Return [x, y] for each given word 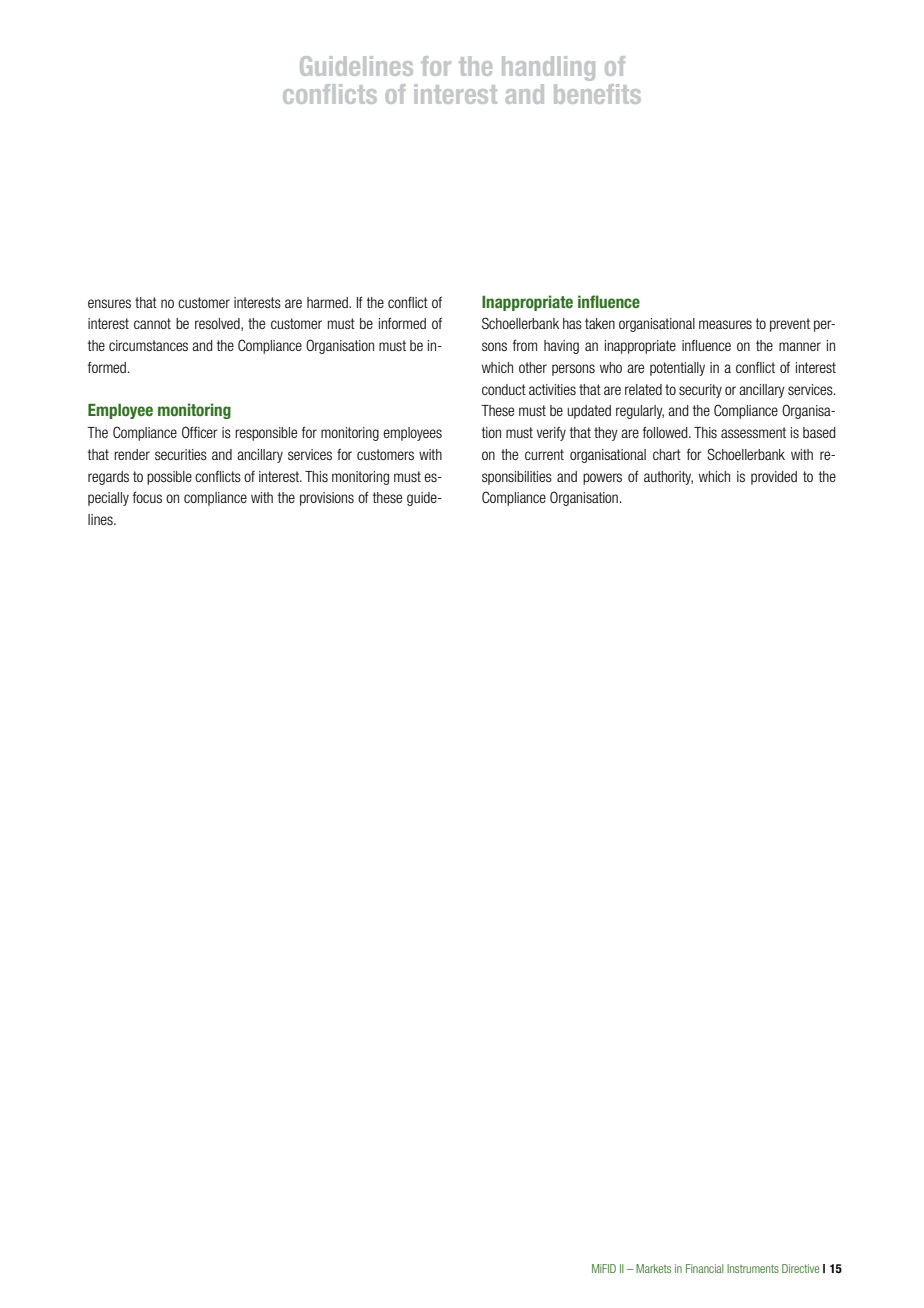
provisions [327, 499]
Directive [800, 1268]
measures [725, 324]
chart [667, 454]
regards [108, 478]
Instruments [753, 1268]
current [544, 454]
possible [169, 478]
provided [774, 478]
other [533, 367]
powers [602, 479]
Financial [705, 1268]
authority [668, 478]
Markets [653, 1268]
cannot [152, 323]
